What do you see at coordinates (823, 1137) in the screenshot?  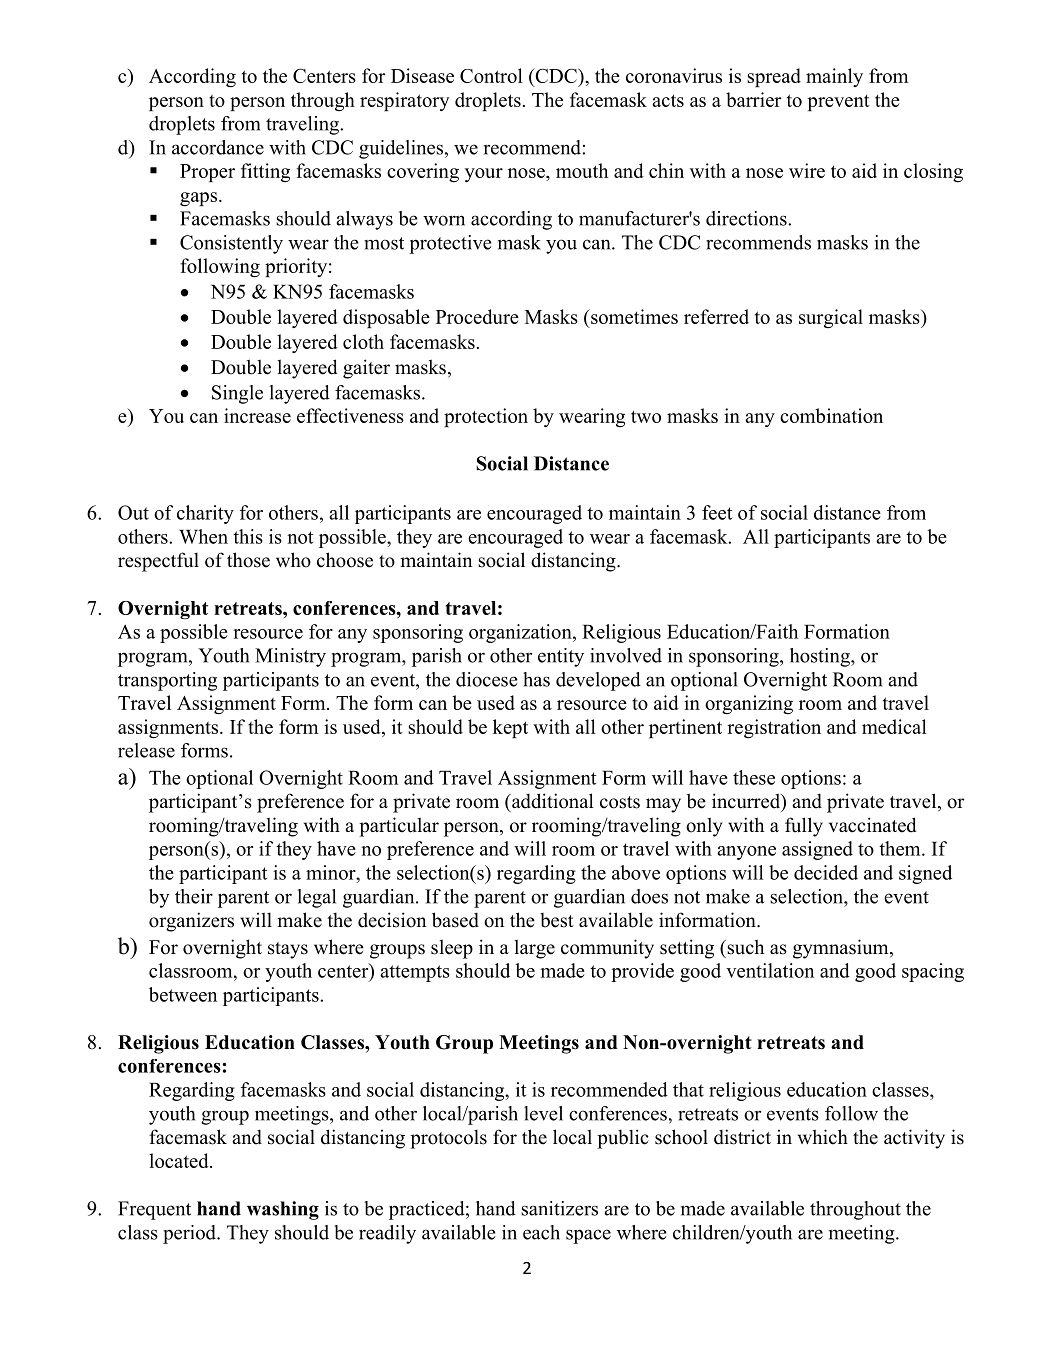 I see `which` at bounding box center [823, 1137].
